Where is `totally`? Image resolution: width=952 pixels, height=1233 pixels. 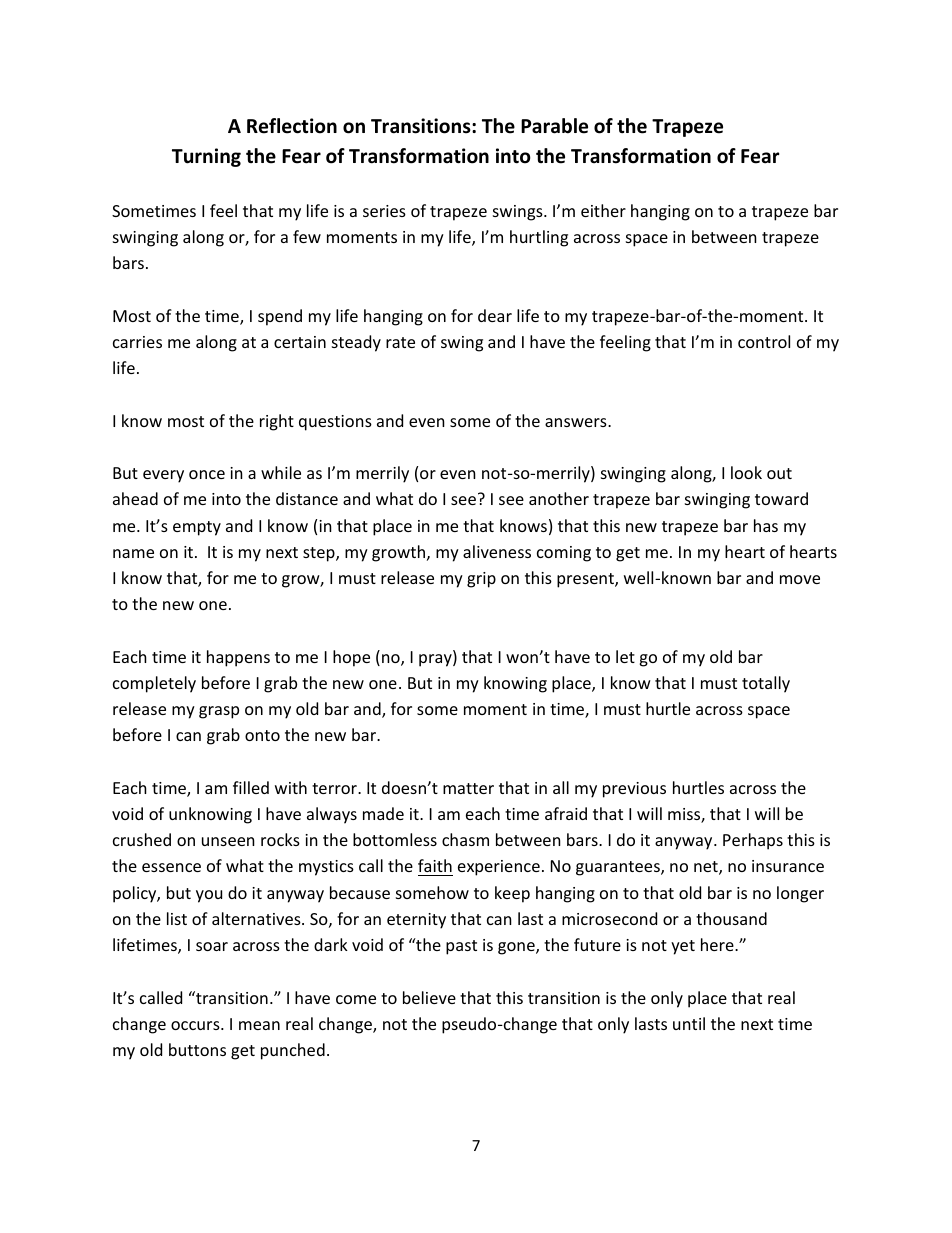
totally is located at coordinates (766, 684).
